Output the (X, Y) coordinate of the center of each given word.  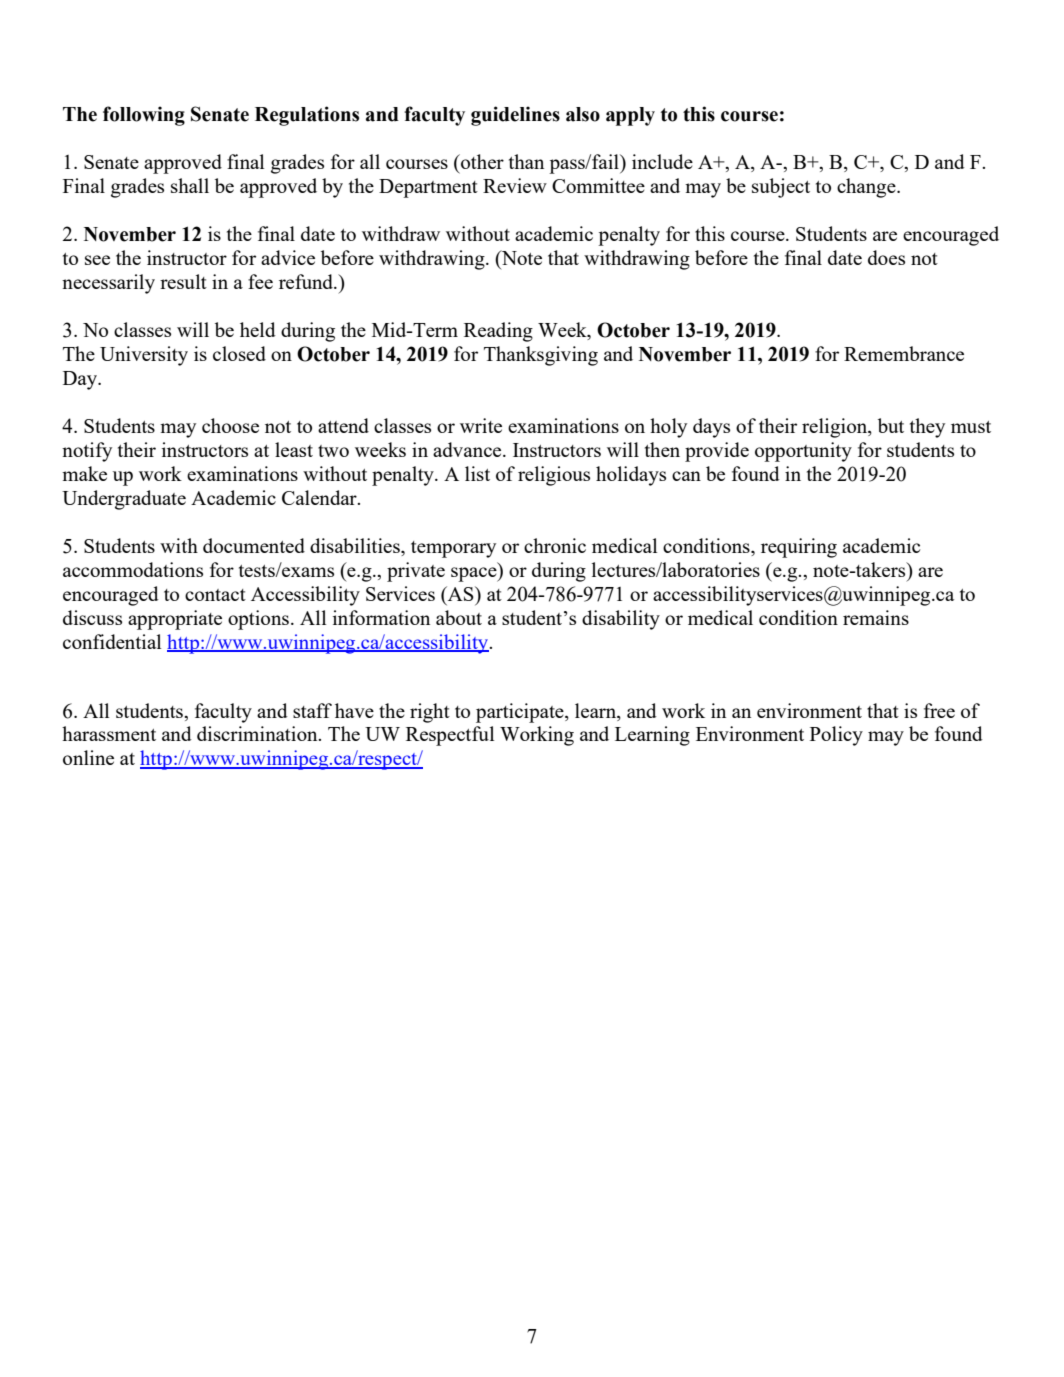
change (867, 188)
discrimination (258, 733)
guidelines (515, 116)
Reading (498, 332)
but (891, 425)
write (481, 425)
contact (215, 595)
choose (230, 425)
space (475, 574)
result (183, 281)
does (886, 257)
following (144, 116)
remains (876, 617)
